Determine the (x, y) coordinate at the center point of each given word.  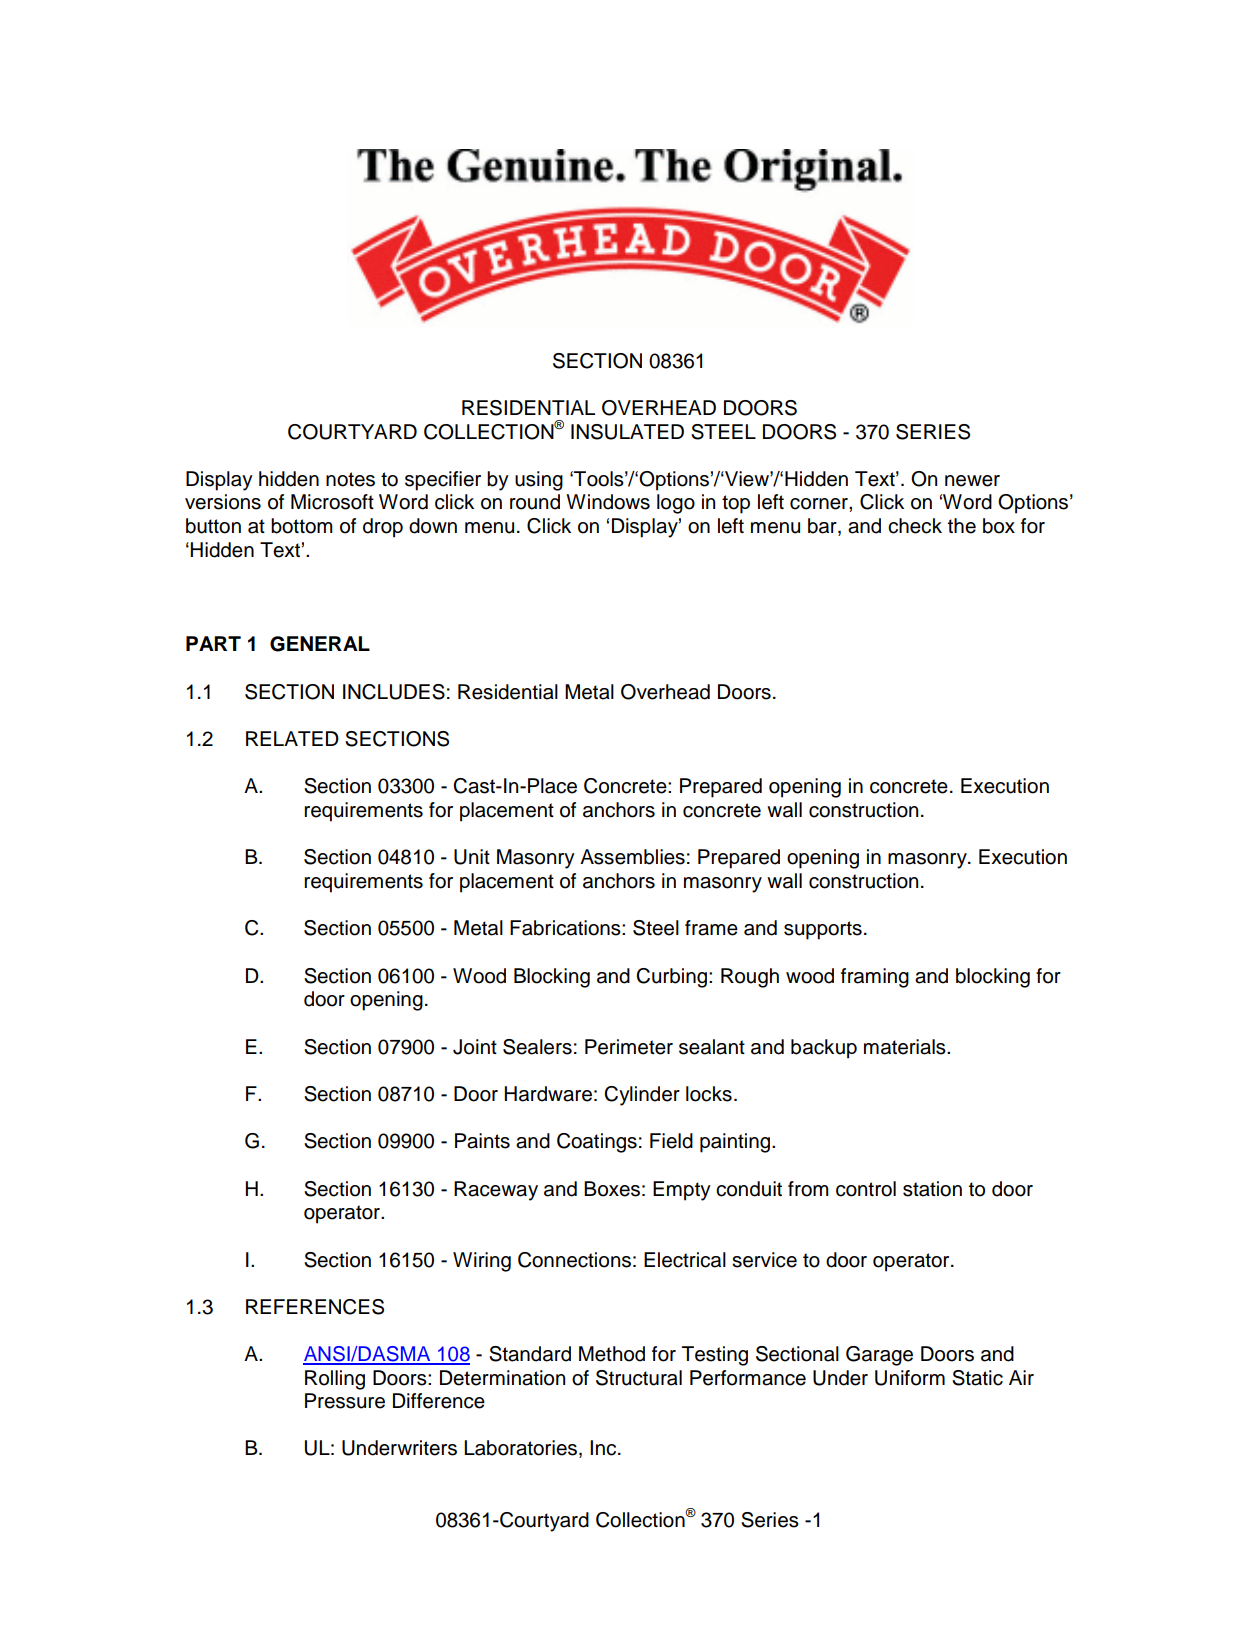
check (915, 526)
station (932, 1189)
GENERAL (320, 644)
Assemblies (632, 857)
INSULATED (627, 432)
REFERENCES (315, 1307)
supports (823, 930)
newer (972, 481)
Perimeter (629, 1047)
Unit (472, 857)
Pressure (345, 1401)
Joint (475, 1047)
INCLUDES (394, 692)
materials (906, 1047)
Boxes (612, 1189)
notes (350, 479)
